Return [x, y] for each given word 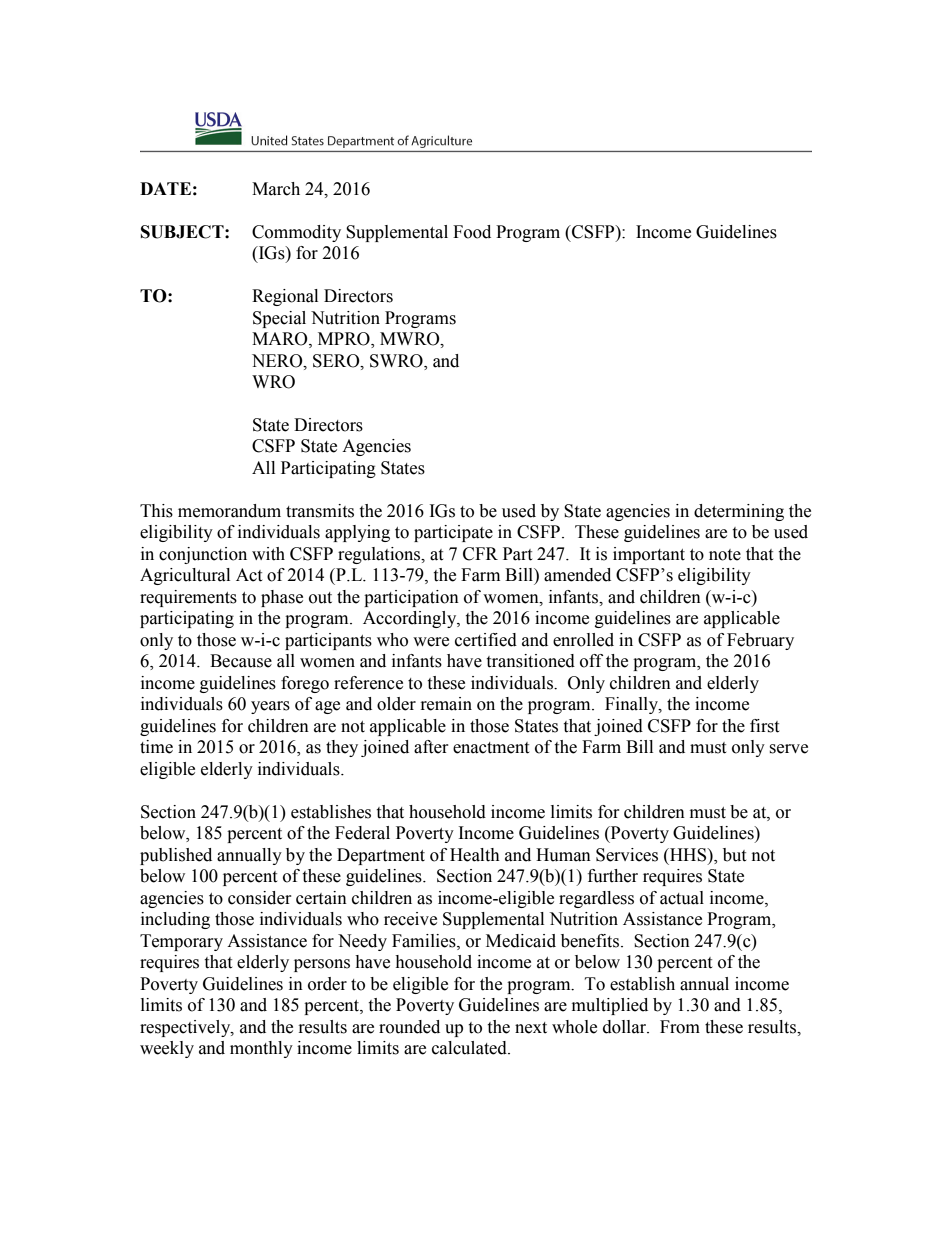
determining [739, 512]
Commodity [296, 233]
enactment [491, 748]
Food [472, 232]
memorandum [229, 511]
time [156, 747]
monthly [261, 1049]
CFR [480, 554]
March [276, 189]
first [764, 726]
